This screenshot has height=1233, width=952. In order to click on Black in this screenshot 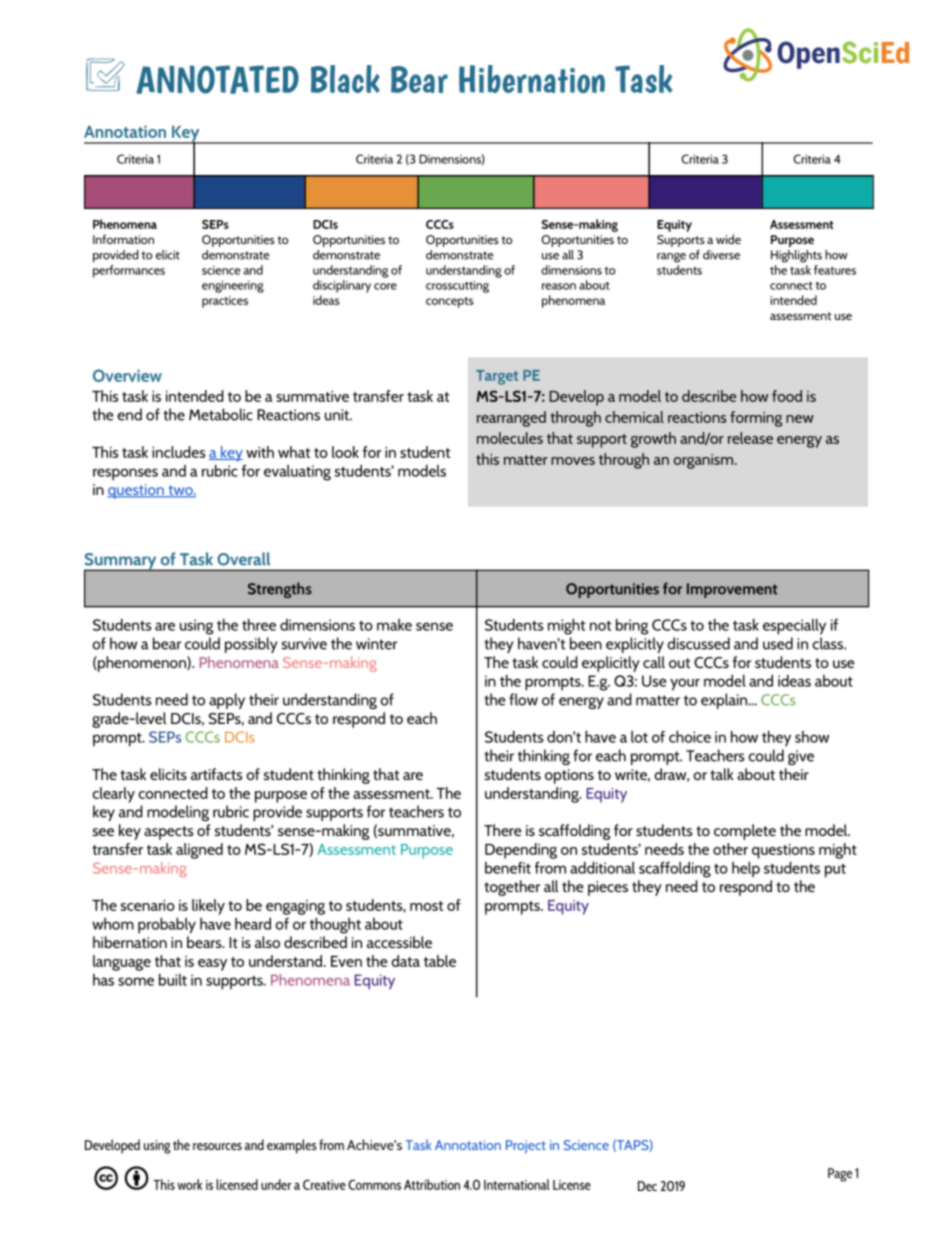, I will do `click(345, 79)`.
